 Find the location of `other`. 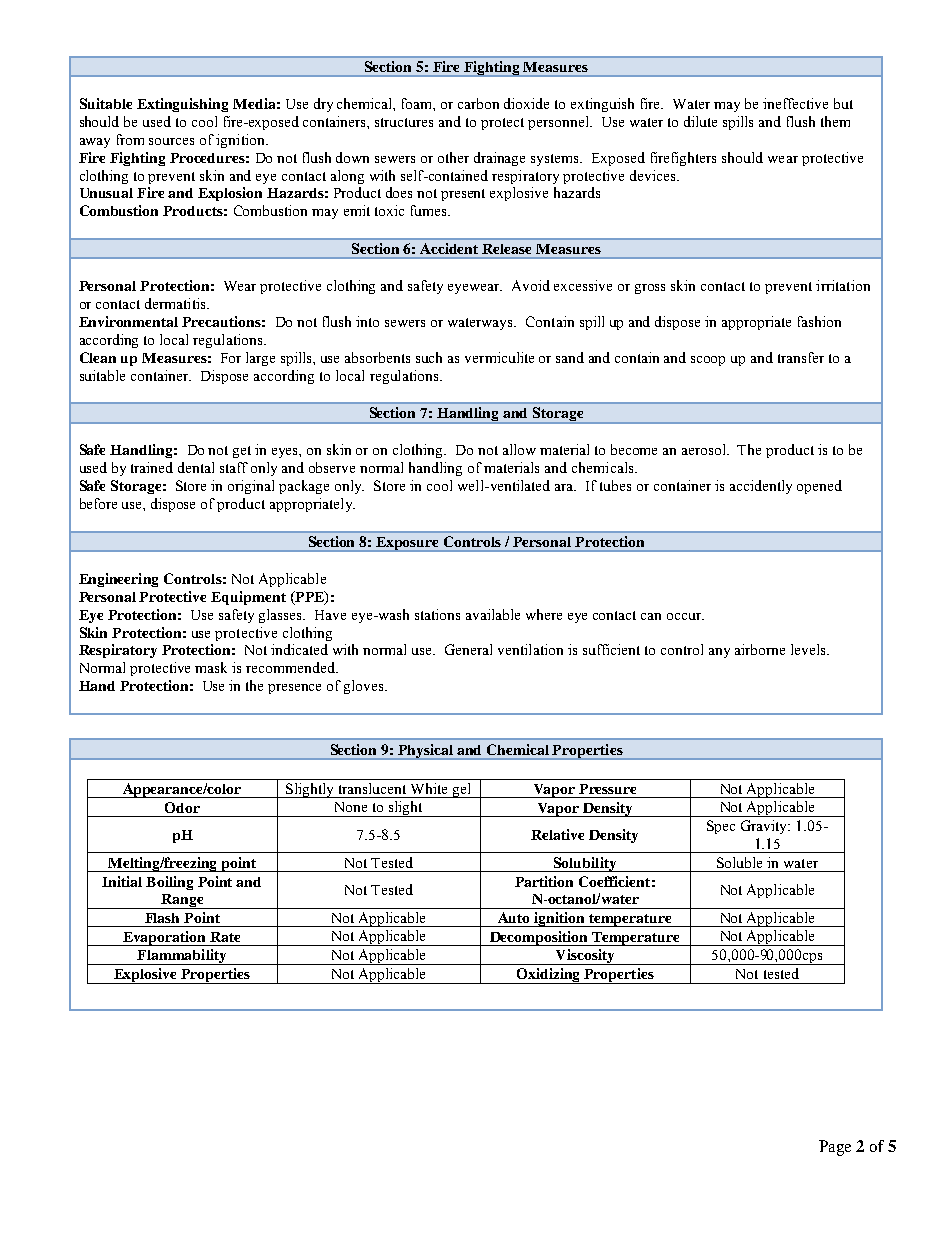

other is located at coordinates (453, 157).
